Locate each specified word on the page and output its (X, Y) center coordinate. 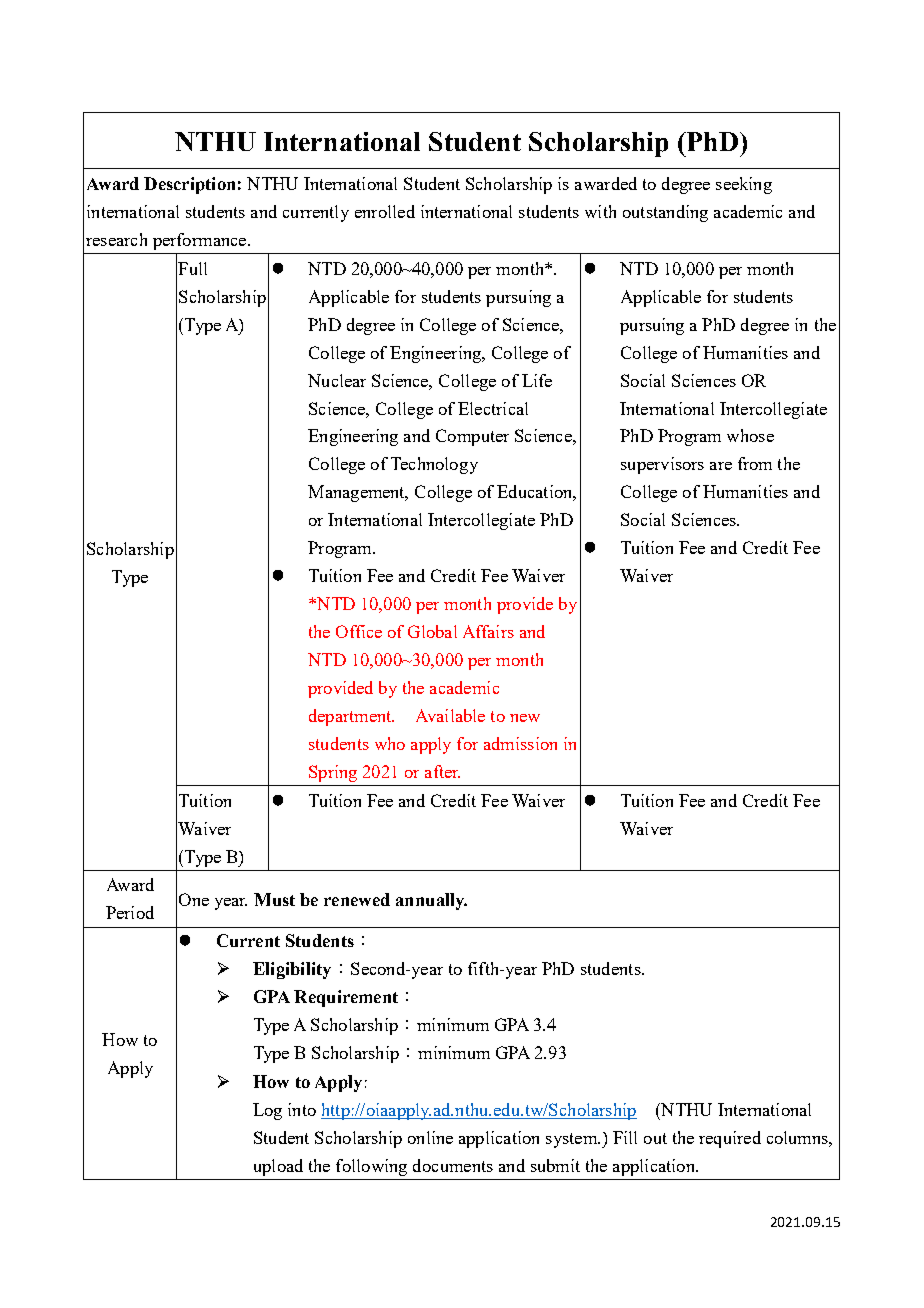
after (442, 771)
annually (431, 901)
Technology (434, 465)
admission (520, 743)
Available (450, 715)
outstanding (665, 213)
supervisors (662, 465)
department (351, 717)
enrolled (385, 211)
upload (278, 1167)
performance (201, 241)
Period (130, 912)
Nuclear (337, 380)
